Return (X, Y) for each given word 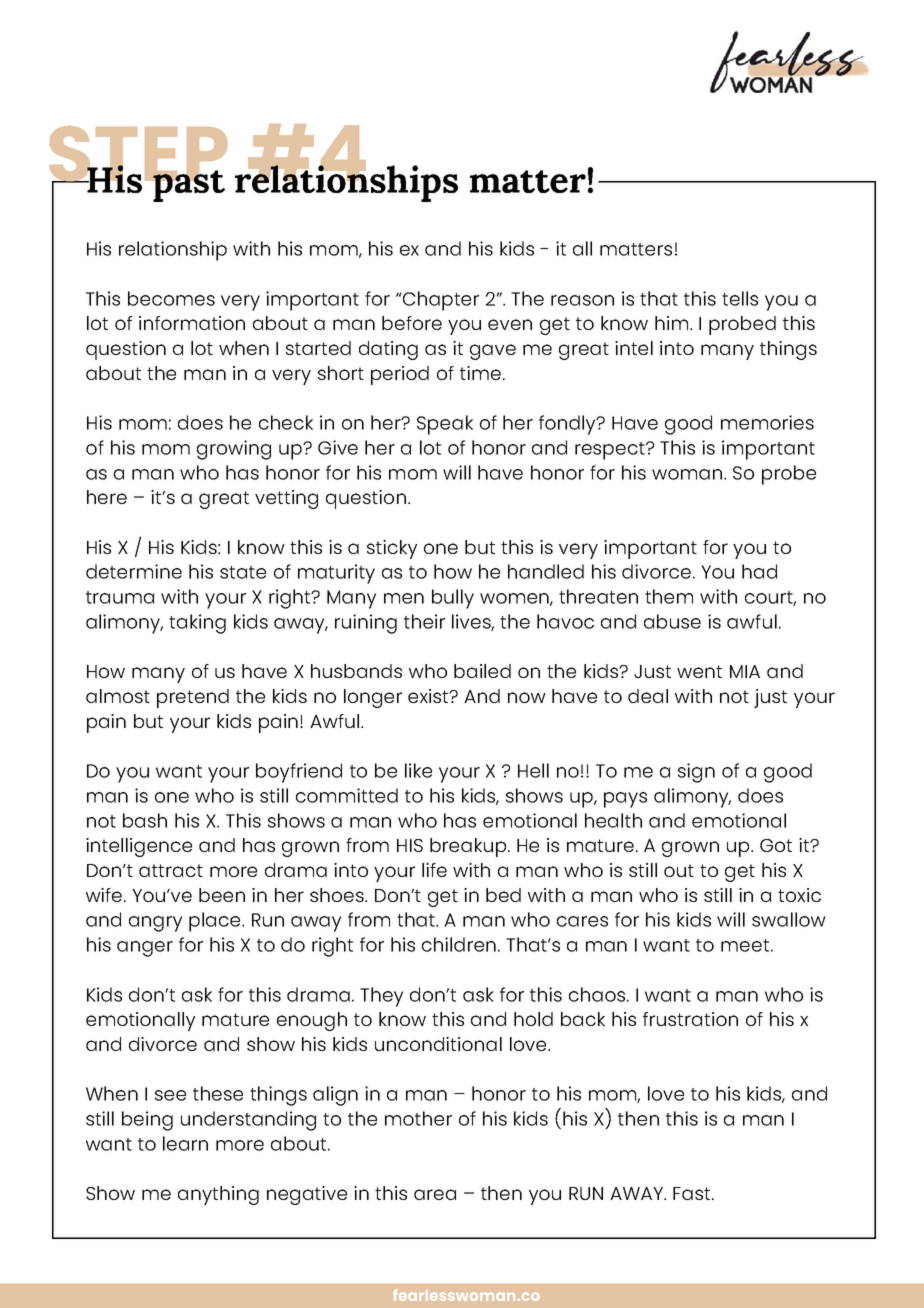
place (216, 922)
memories (767, 422)
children (459, 944)
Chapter (440, 301)
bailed (482, 671)
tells (740, 298)
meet (745, 945)
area (435, 1194)
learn (185, 1143)
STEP (138, 155)
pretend (193, 698)
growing (234, 450)
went (699, 671)
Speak (445, 425)
